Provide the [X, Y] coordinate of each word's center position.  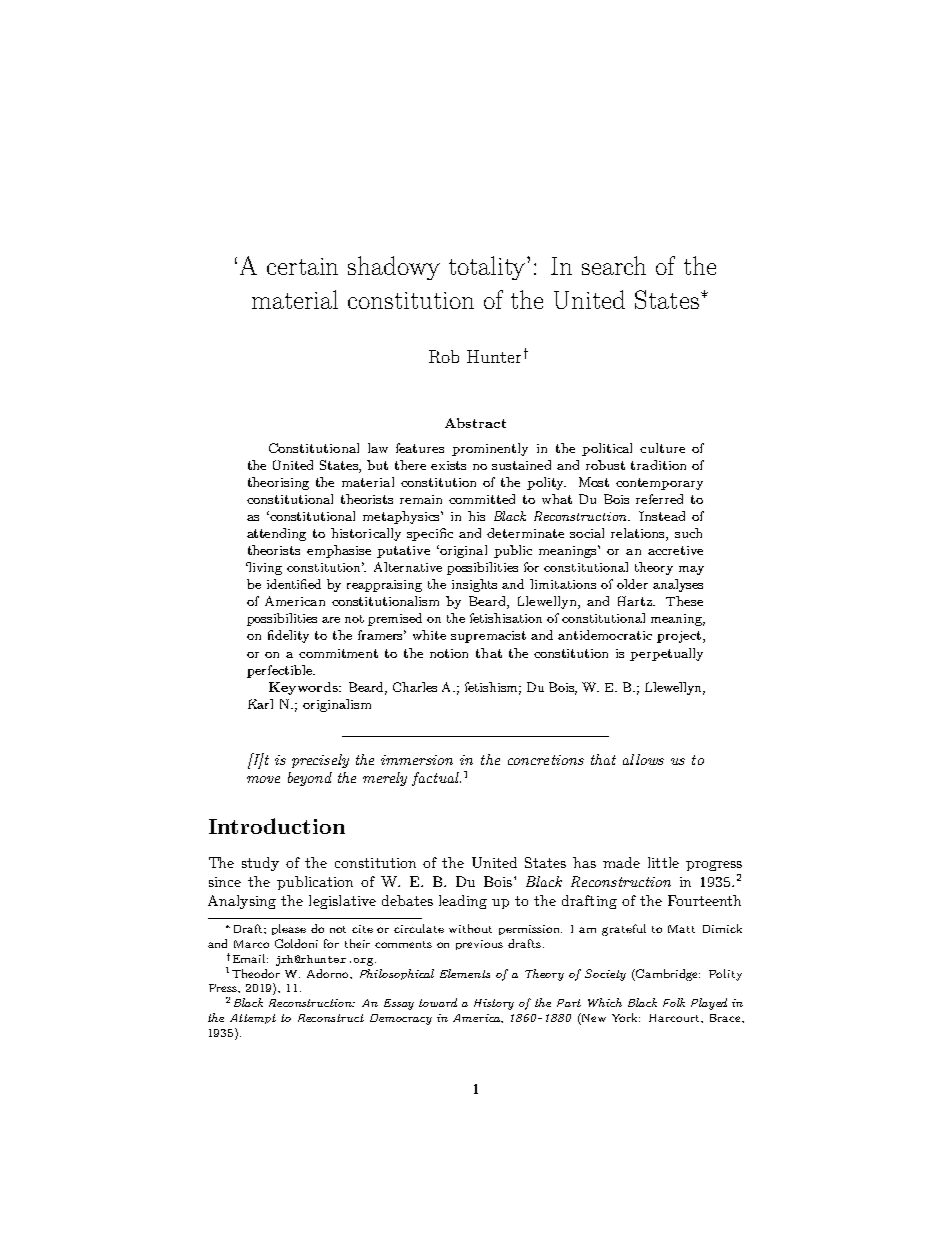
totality [488, 268]
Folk [674, 1002]
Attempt [253, 1019]
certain [302, 266]
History [494, 1004]
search [614, 265]
